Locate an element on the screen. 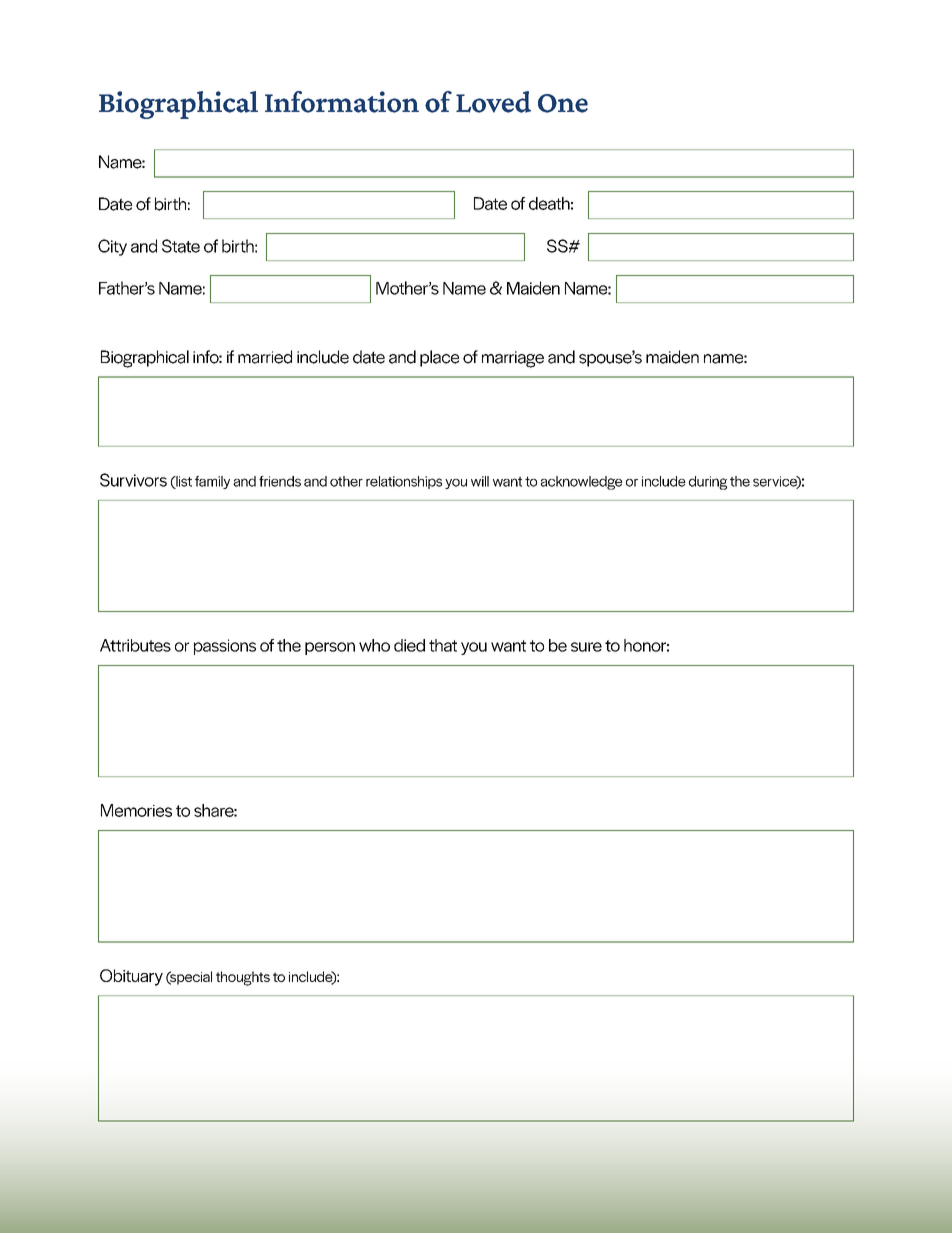 This screenshot has height=1233, width=952. passions is located at coordinates (225, 647).
